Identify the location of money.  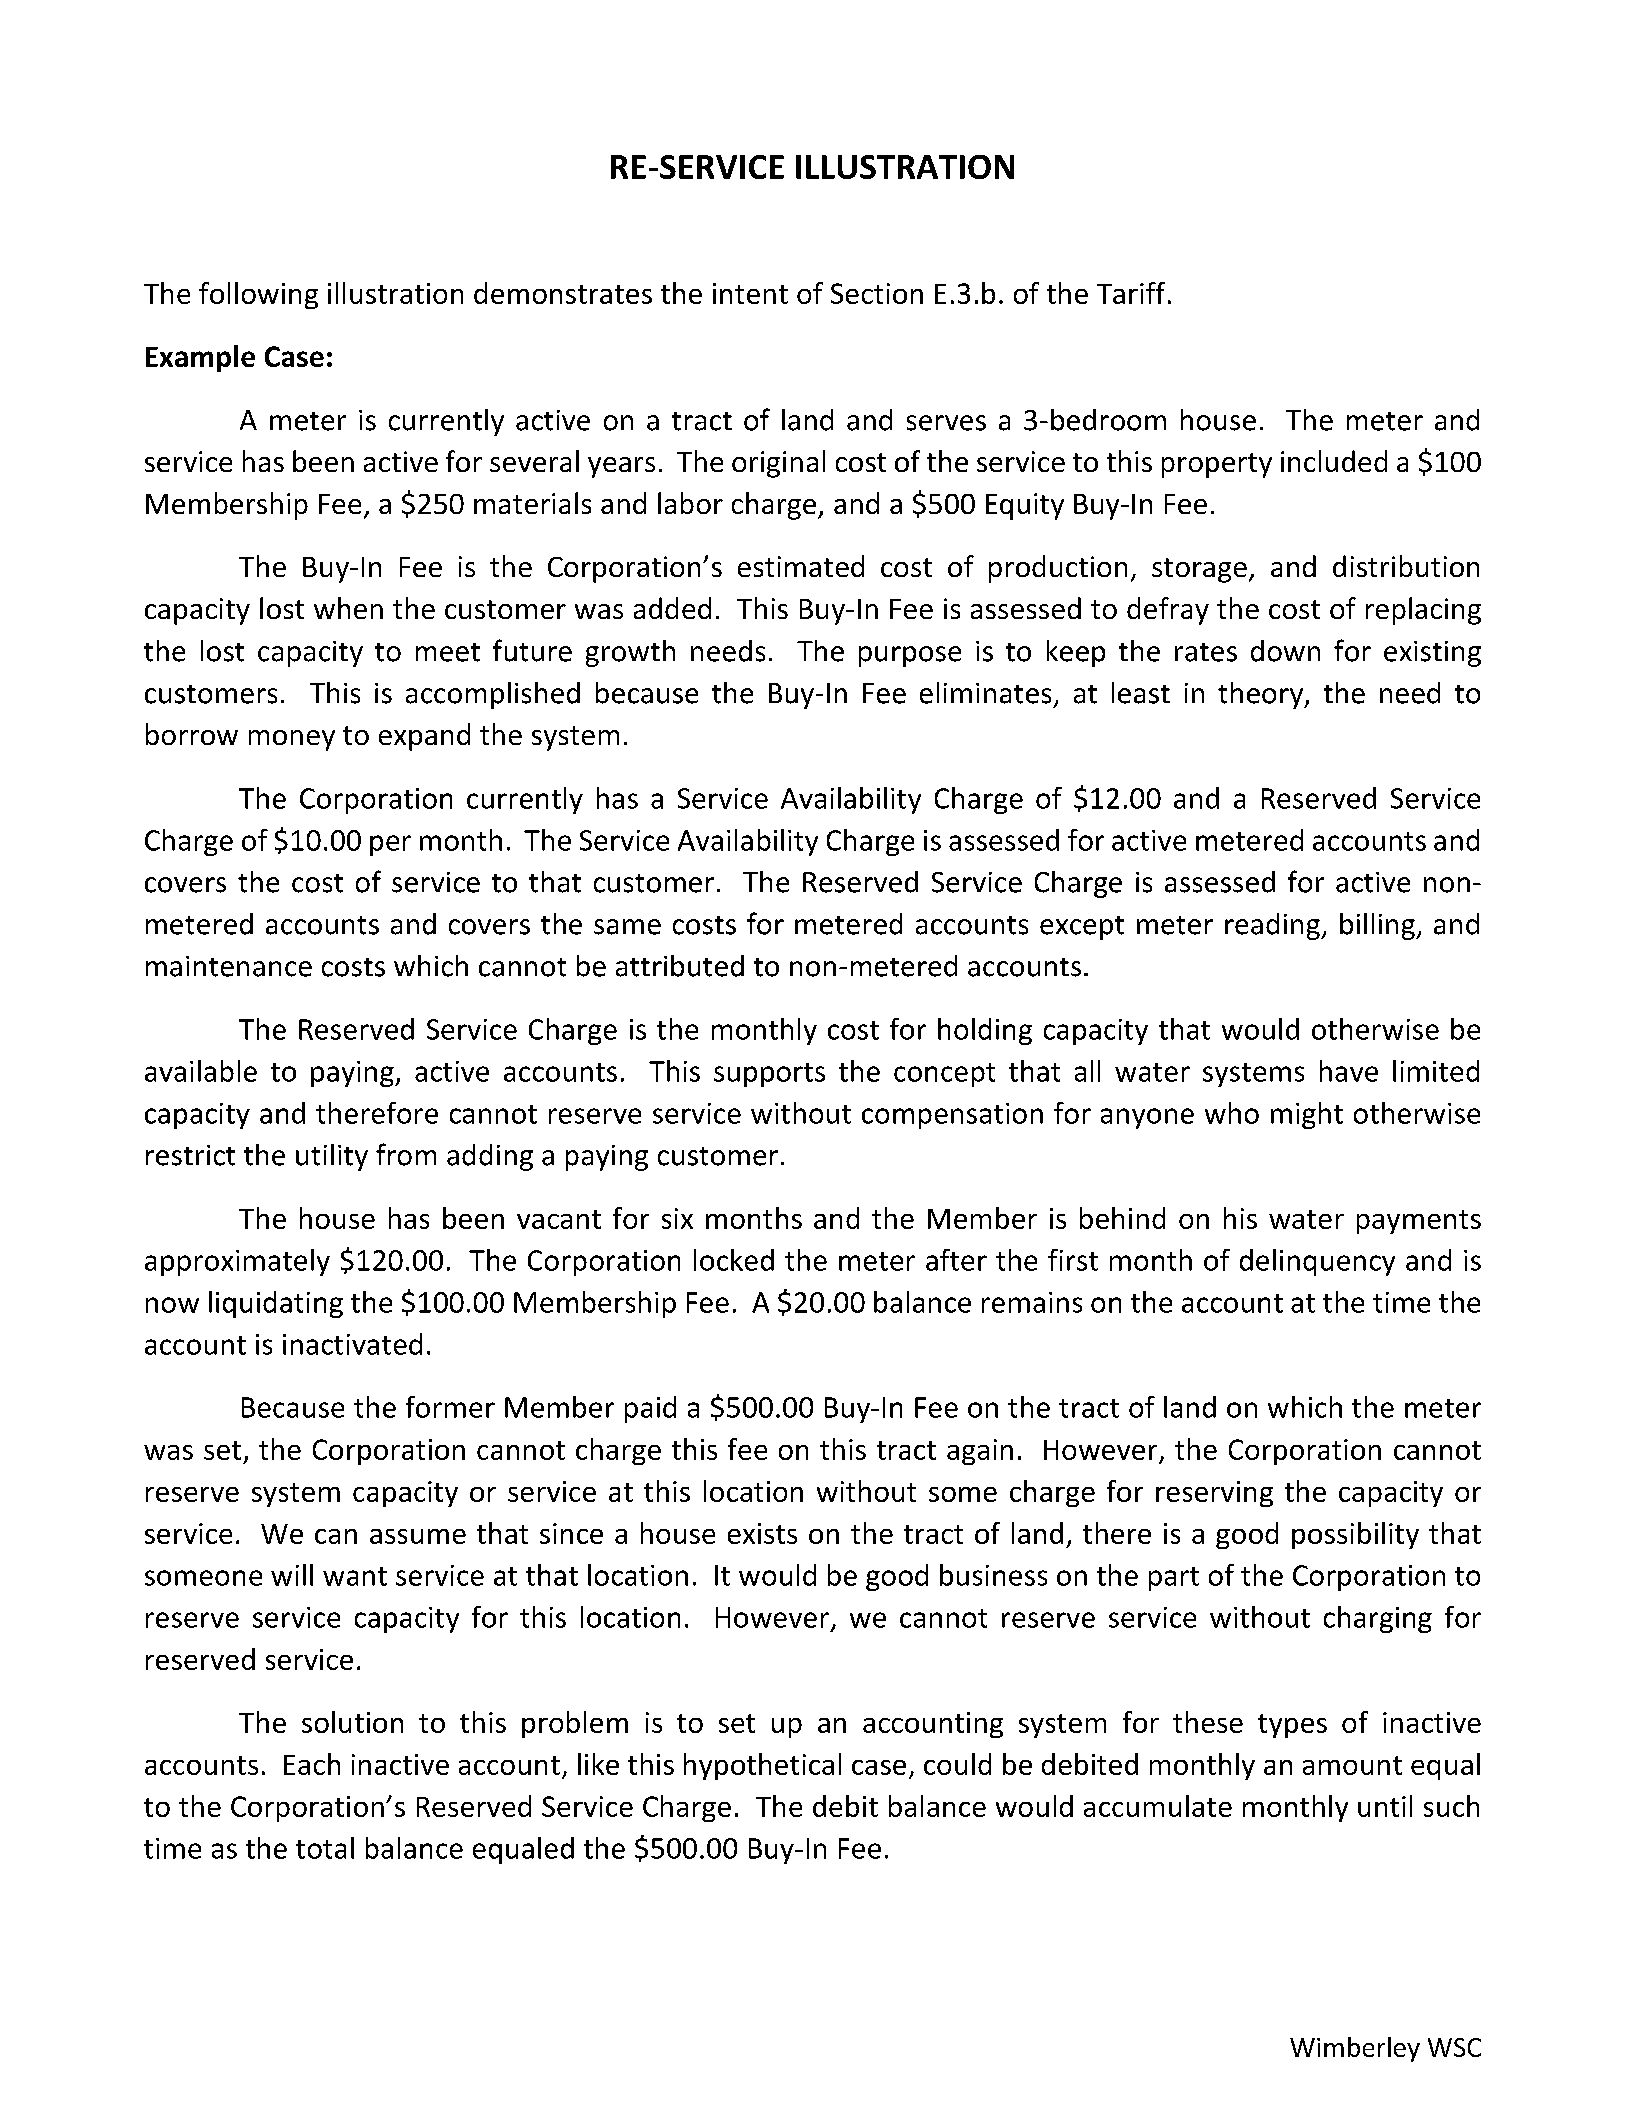
(292, 740).
